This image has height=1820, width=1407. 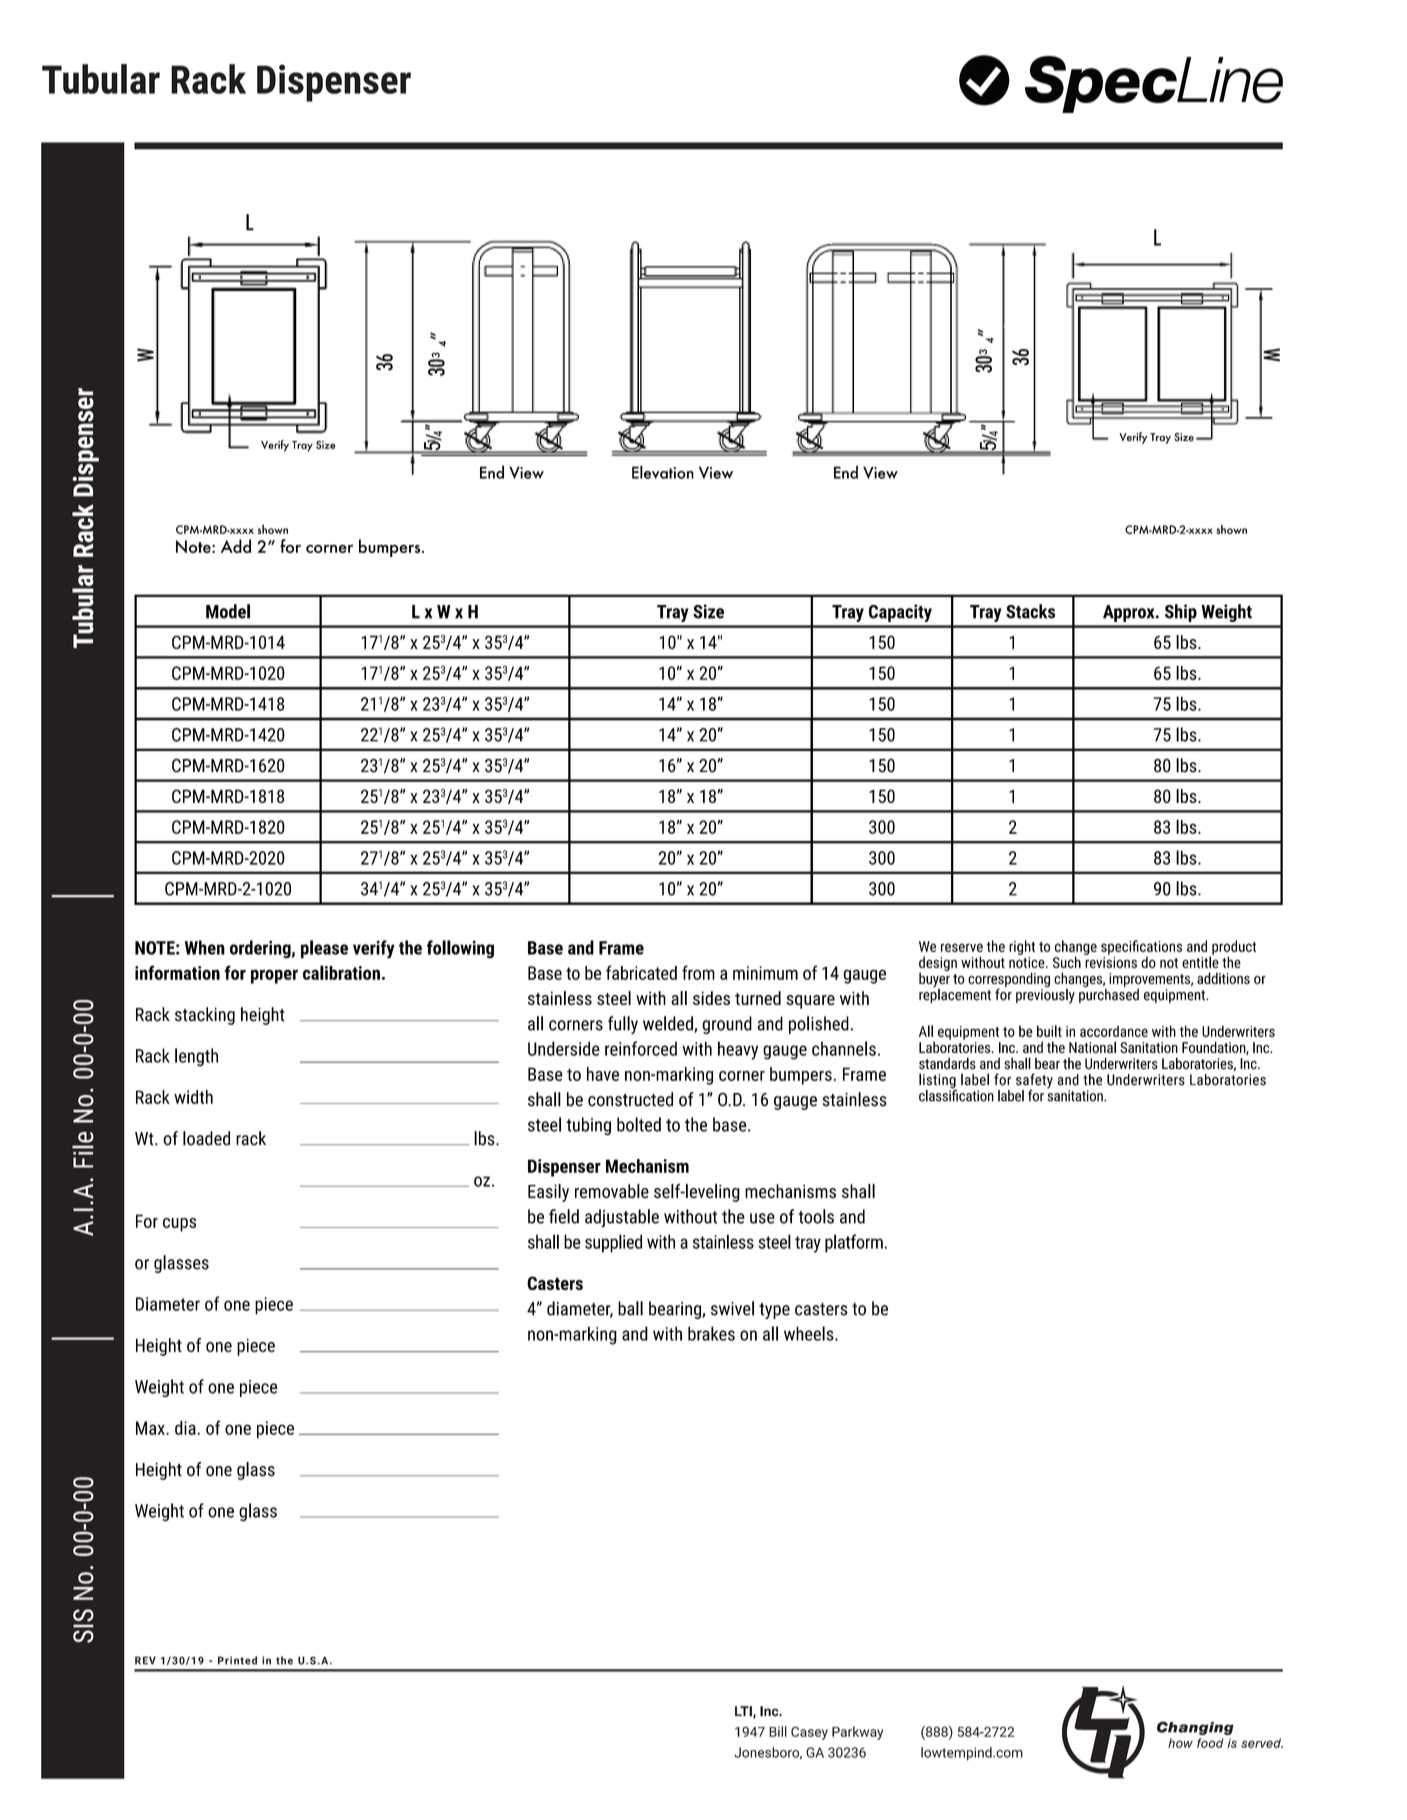 I want to click on Size, so click(x=708, y=611).
